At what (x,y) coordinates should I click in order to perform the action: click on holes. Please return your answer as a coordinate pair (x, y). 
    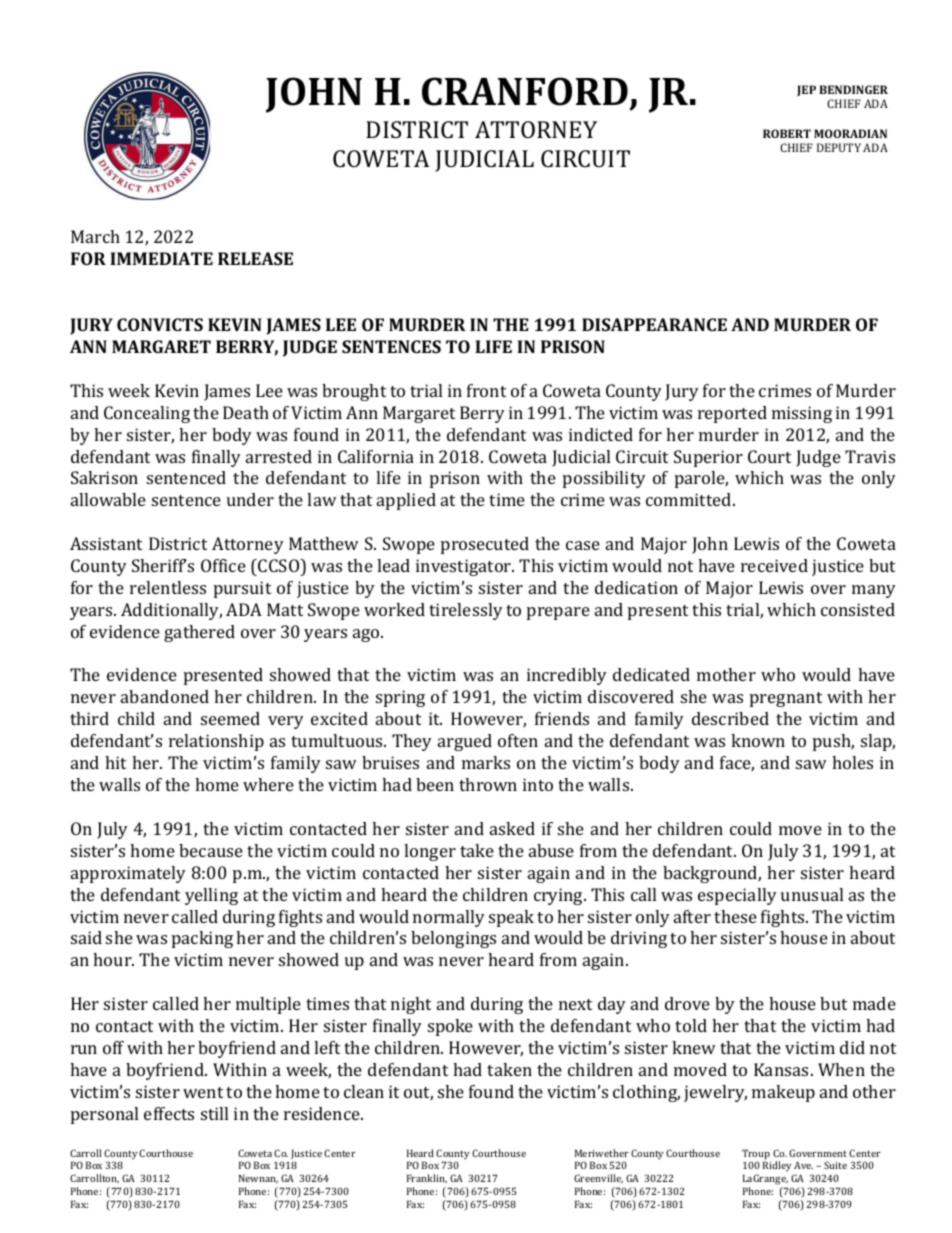
    Looking at the image, I should click on (852, 762).
